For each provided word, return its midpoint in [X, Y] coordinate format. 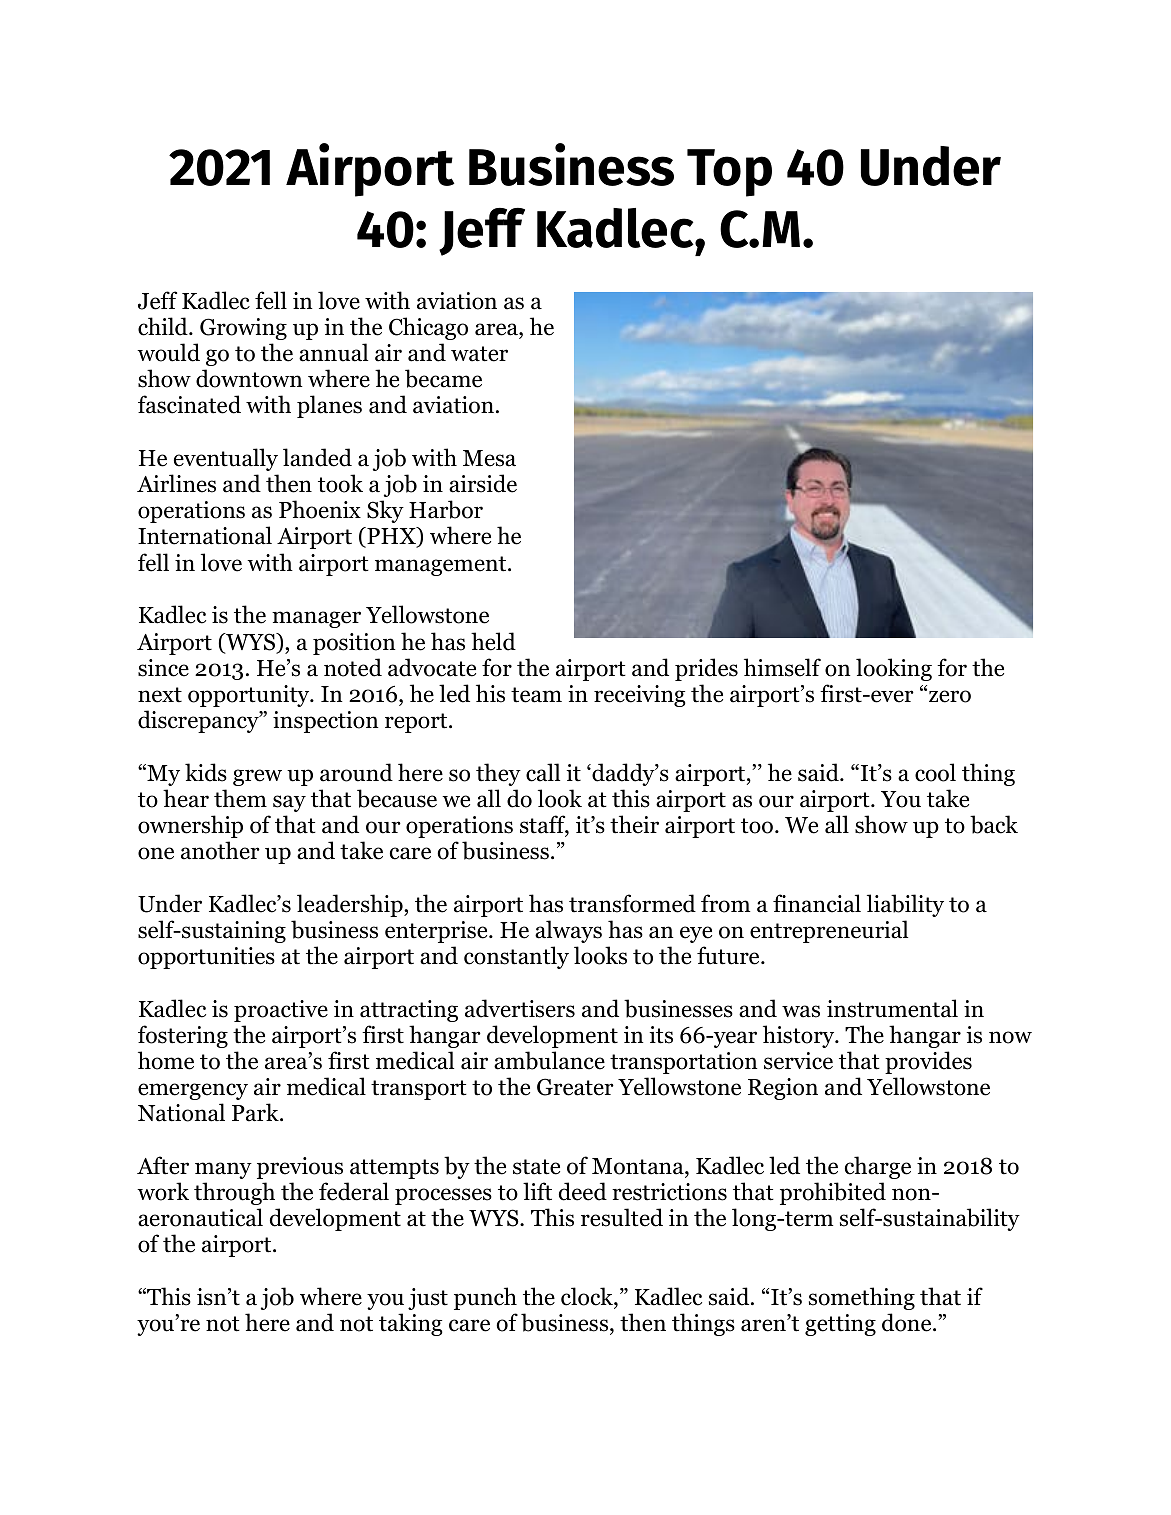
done [908, 1322]
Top [729, 173]
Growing [243, 329]
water [479, 354]
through [234, 1193]
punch [485, 1298]
